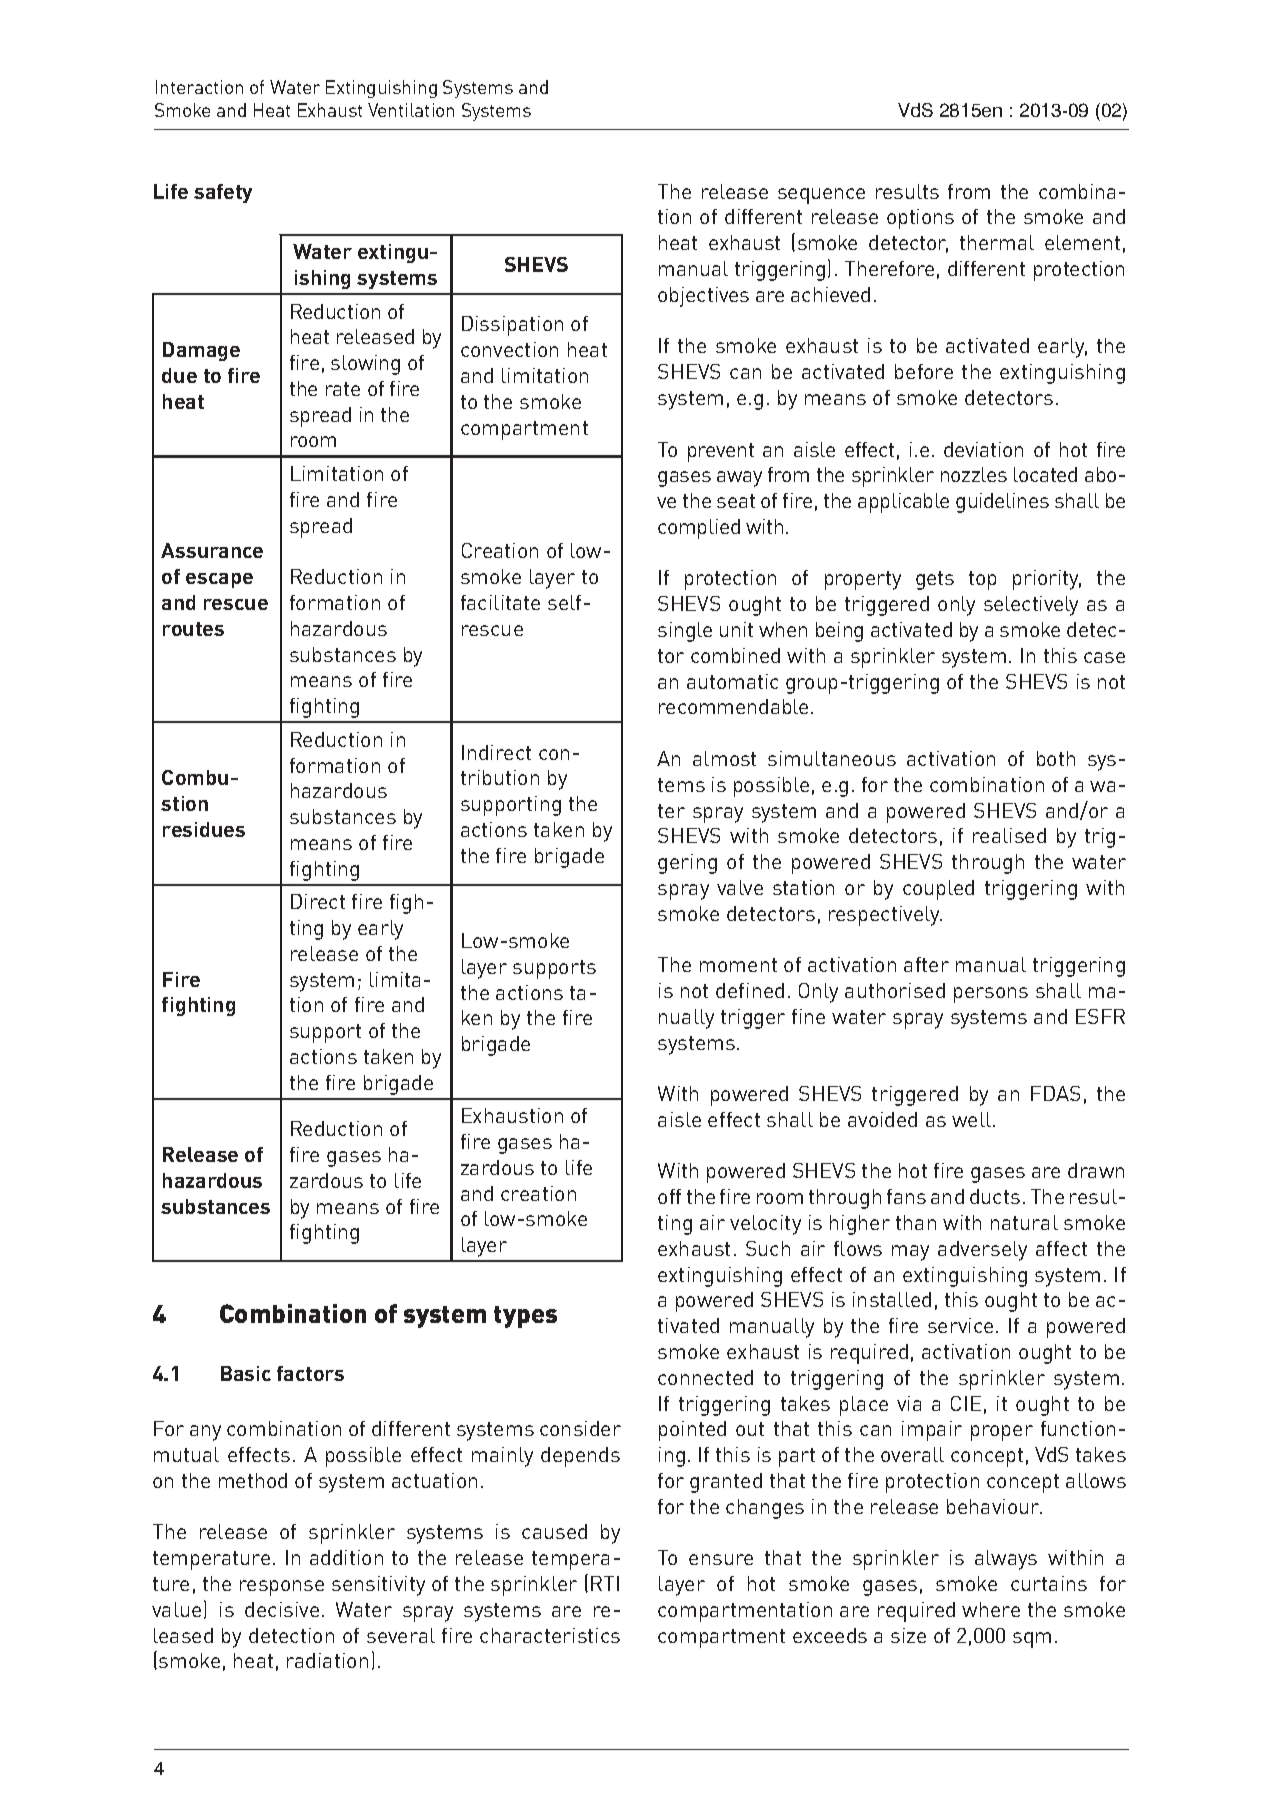 The image size is (1279, 1809). What do you see at coordinates (997, 242) in the screenshot?
I see `thermal` at bounding box center [997, 242].
